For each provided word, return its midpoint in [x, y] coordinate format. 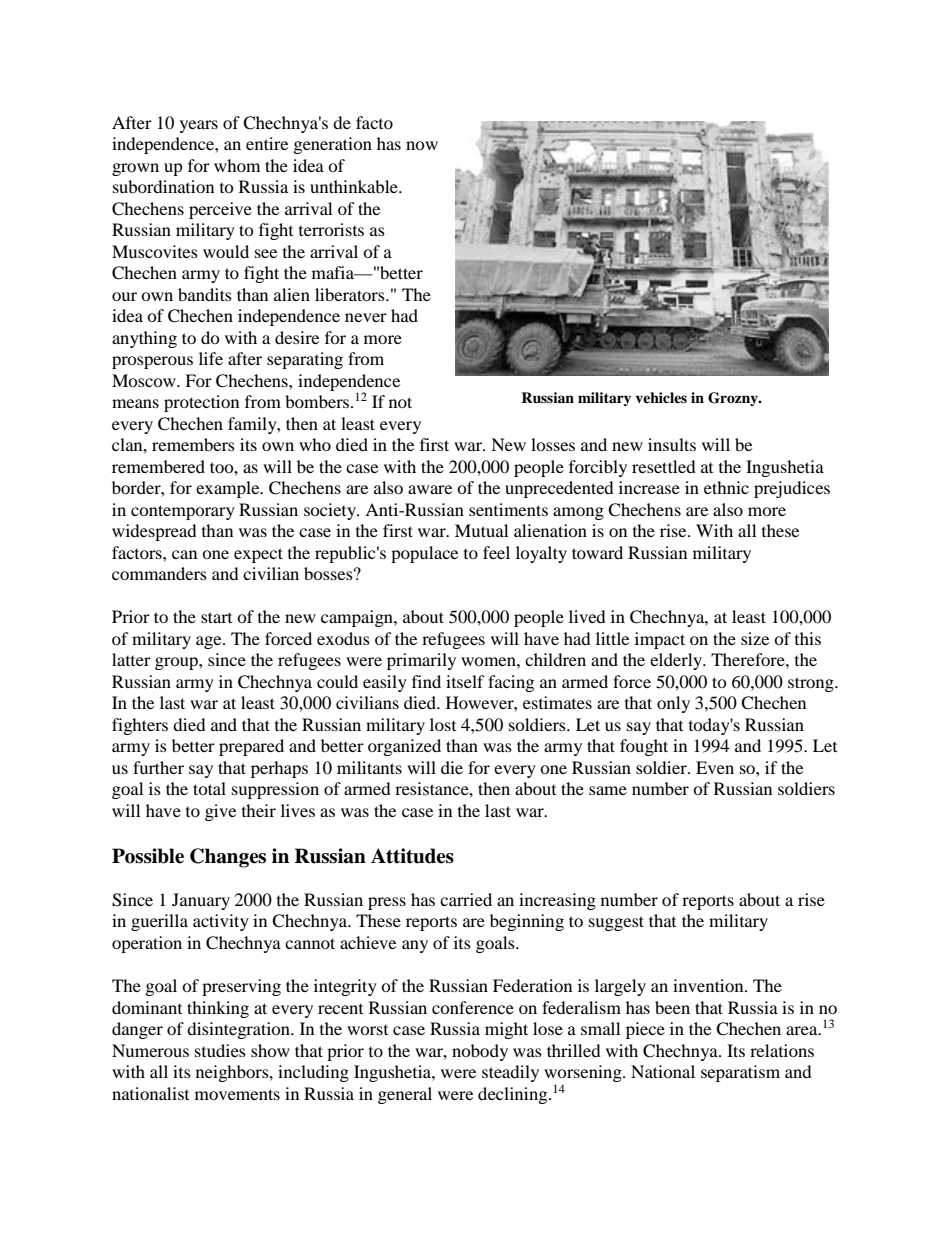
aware [430, 489]
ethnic [726, 487]
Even [715, 767]
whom [237, 165]
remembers [193, 444]
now [422, 145]
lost [443, 724]
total [209, 788]
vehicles [661, 397]
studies [220, 1050]
